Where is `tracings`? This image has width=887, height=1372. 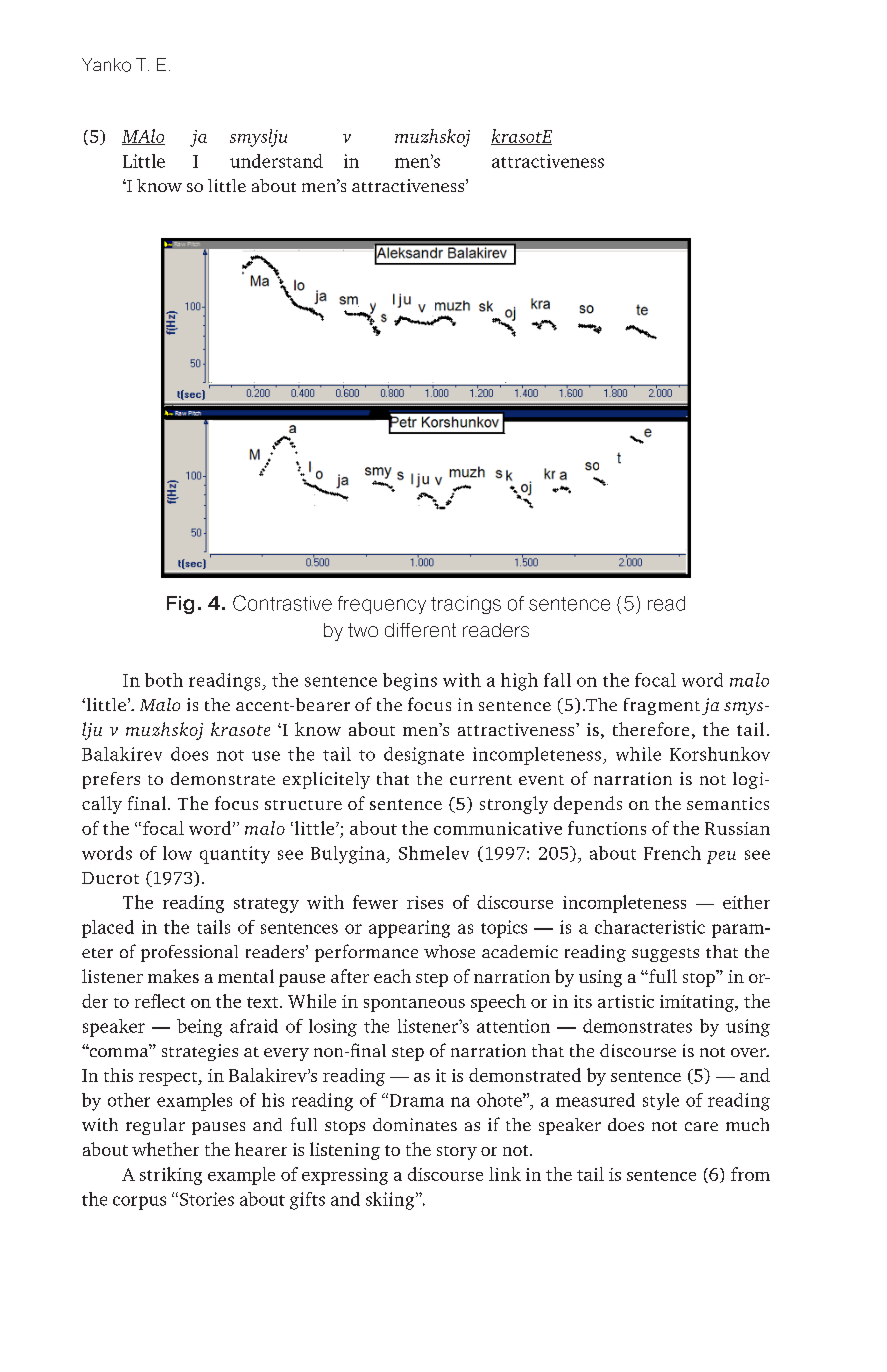 tracings is located at coordinates (466, 605).
